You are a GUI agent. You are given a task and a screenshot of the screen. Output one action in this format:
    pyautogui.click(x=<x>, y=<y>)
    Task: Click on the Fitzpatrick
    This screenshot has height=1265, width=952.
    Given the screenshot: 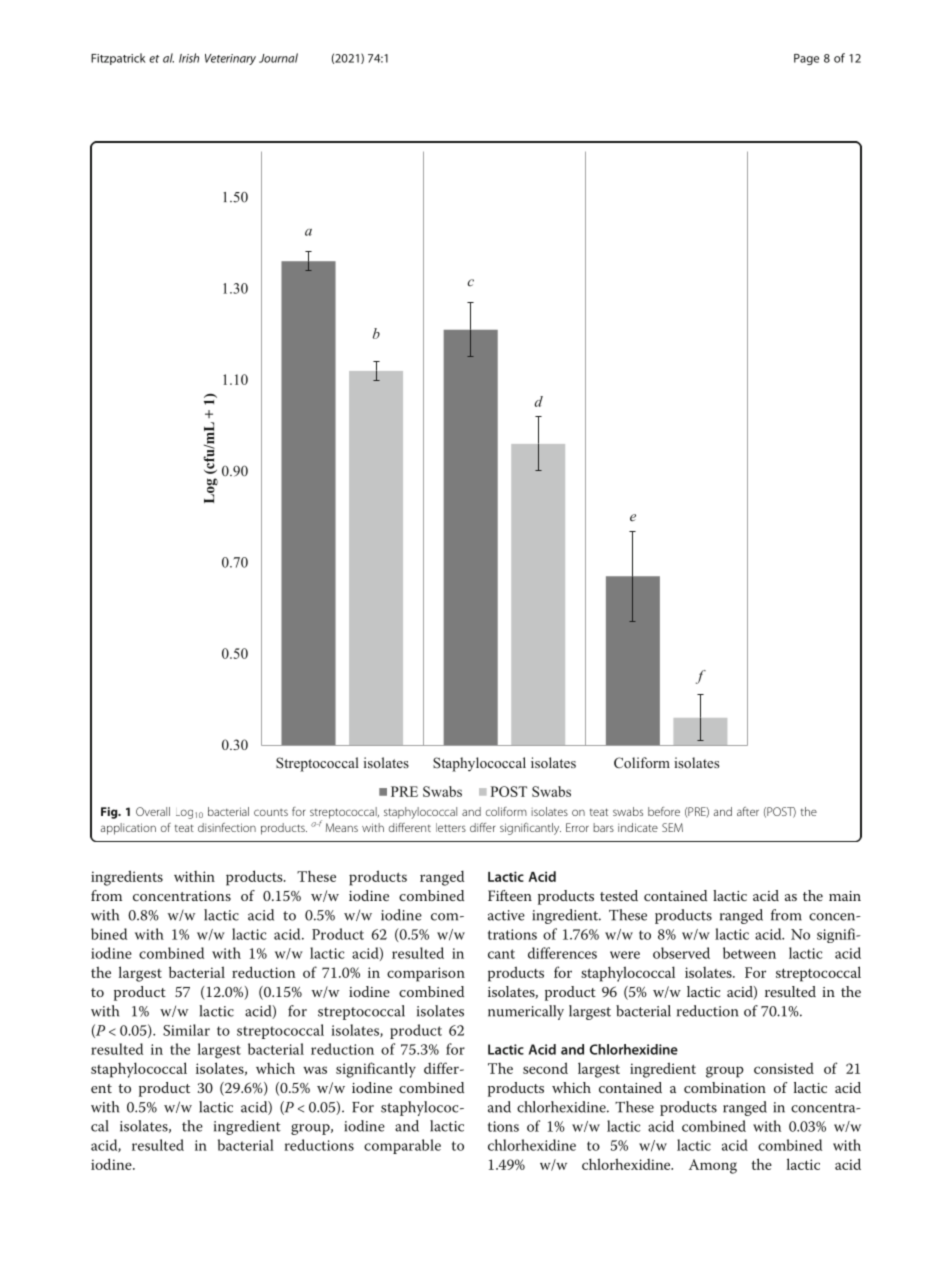 What is the action you would take?
    pyautogui.click(x=118, y=59)
